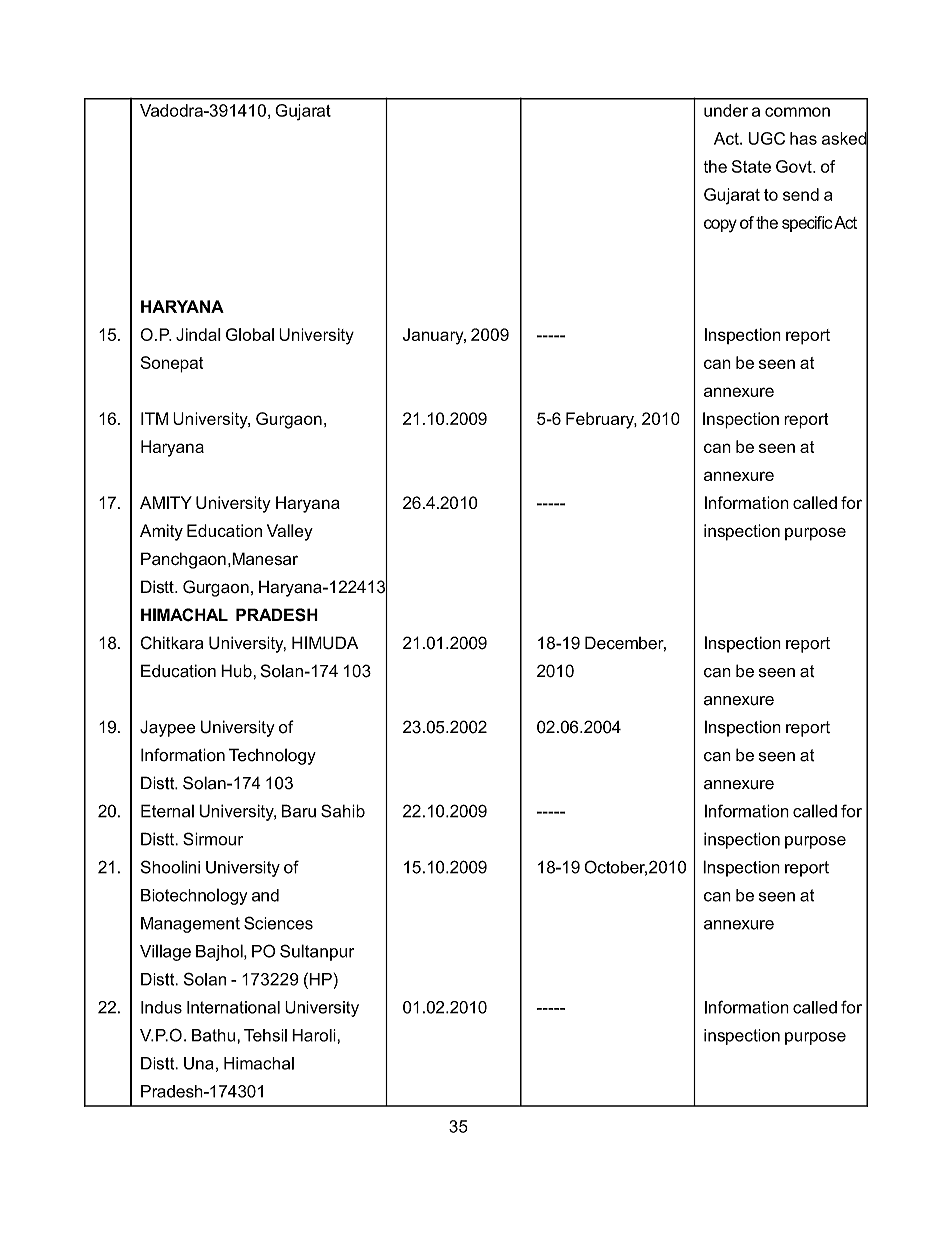 Image resolution: width=952 pixels, height=1233 pixels. What do you see at coordinates (250, 334) in the page?
I see `Global` at bounding box center [250, 334].
